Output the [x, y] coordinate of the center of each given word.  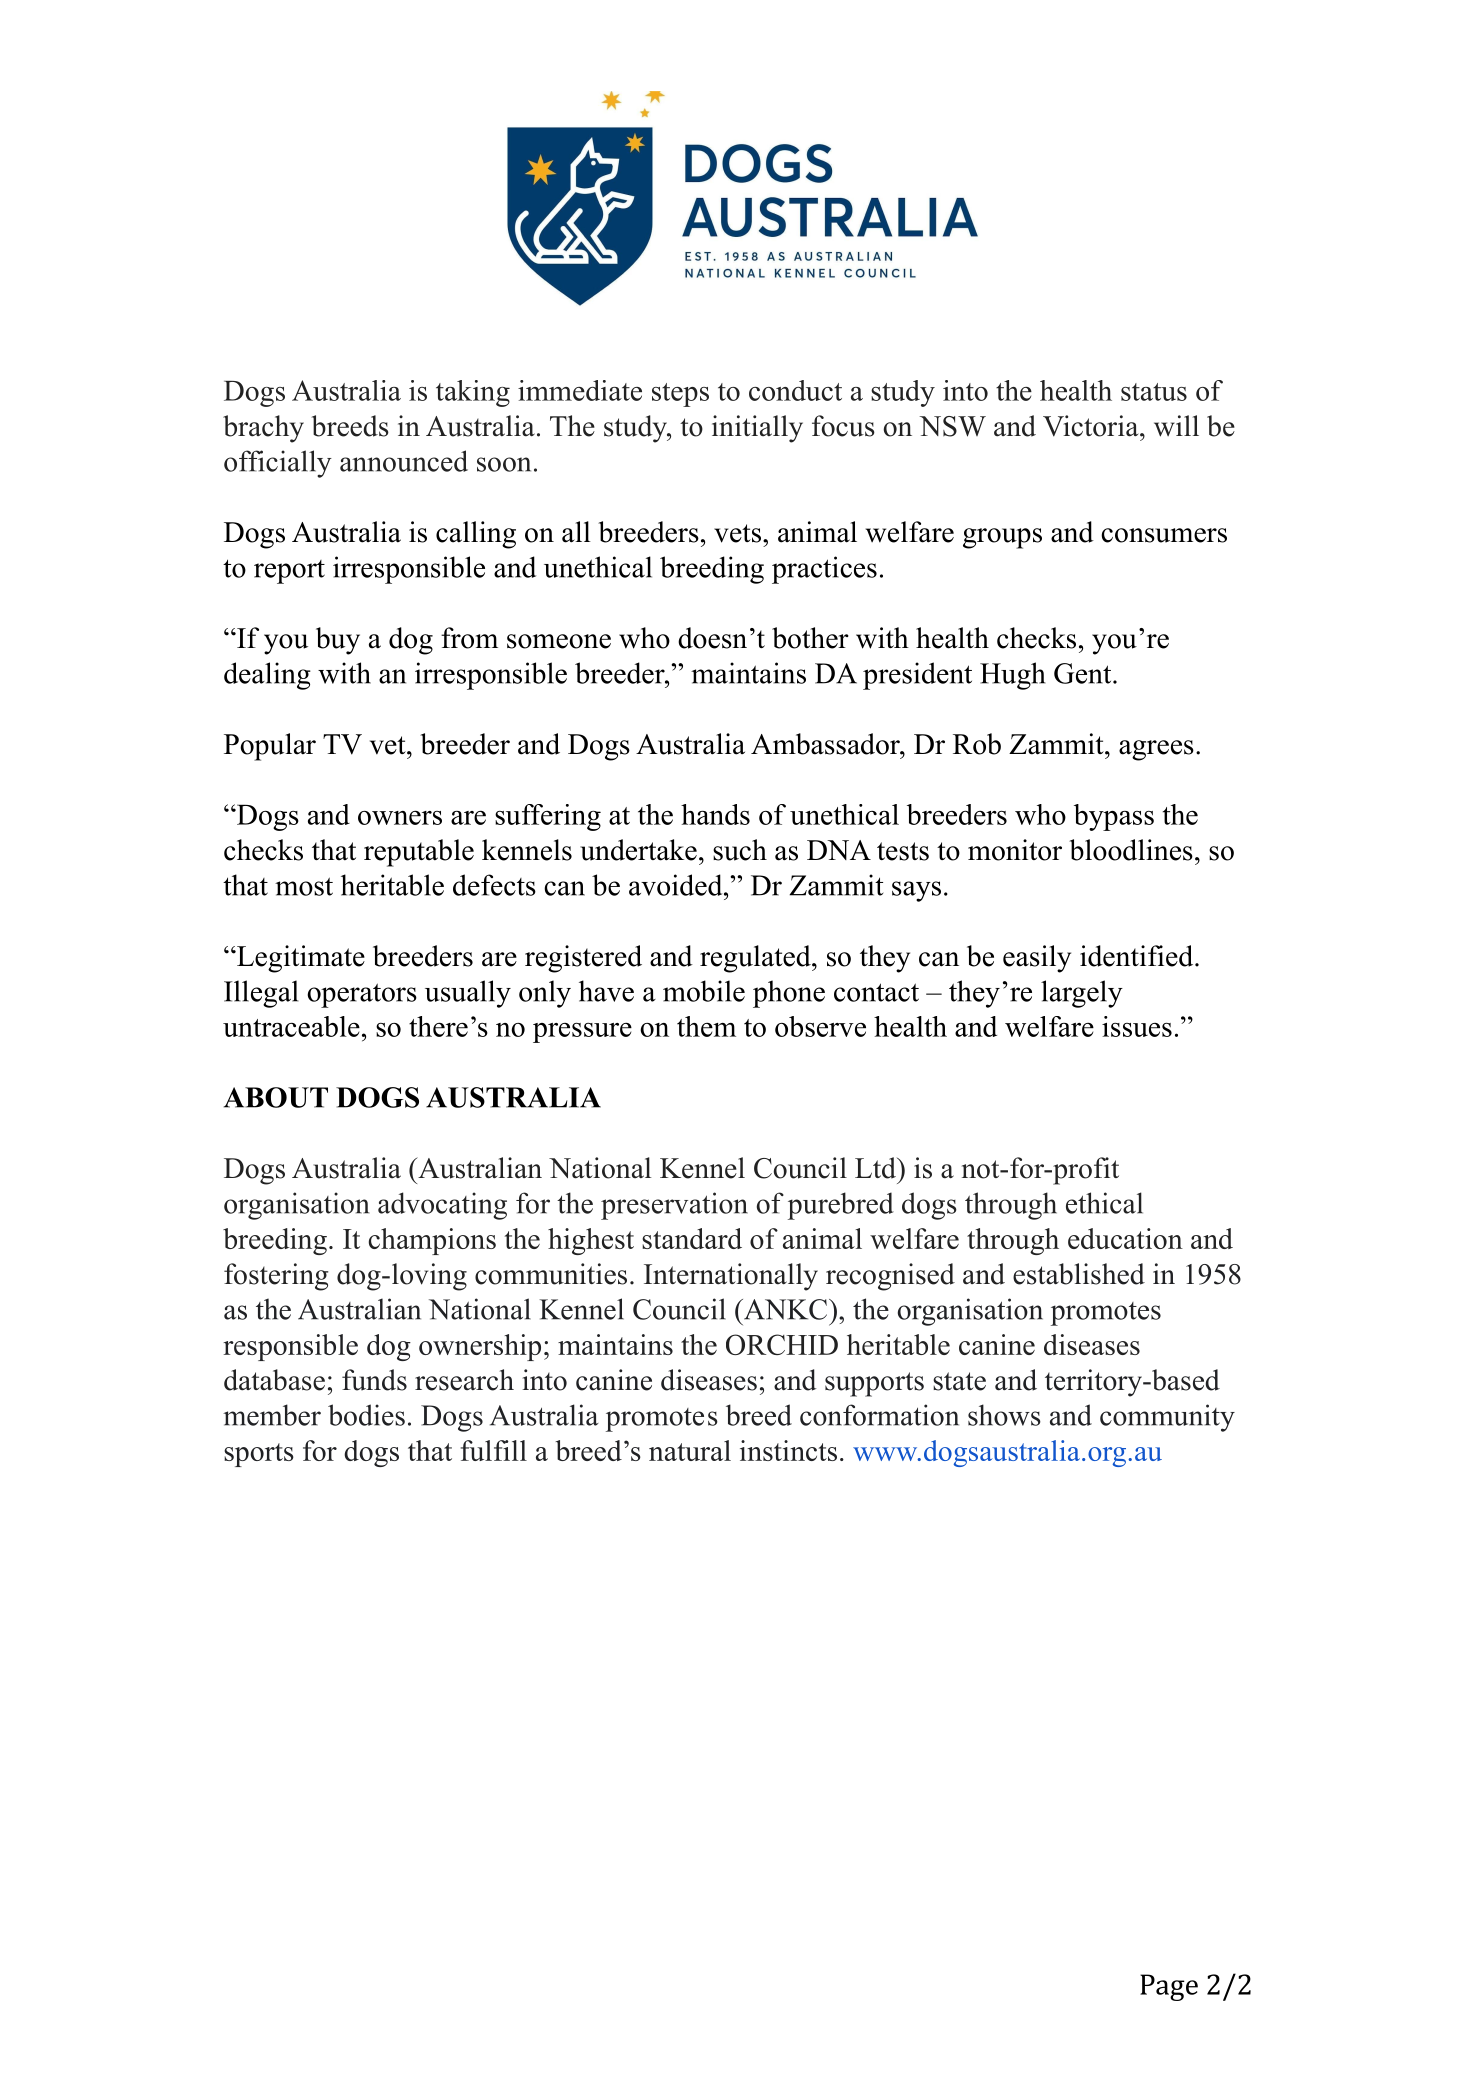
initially [757, 429]
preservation [674, 1206]
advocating [442, 1206]
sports [259, 1455]
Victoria [1092, 426]
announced [404, 461]
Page [1169, 1987]
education [1125, 1238]
